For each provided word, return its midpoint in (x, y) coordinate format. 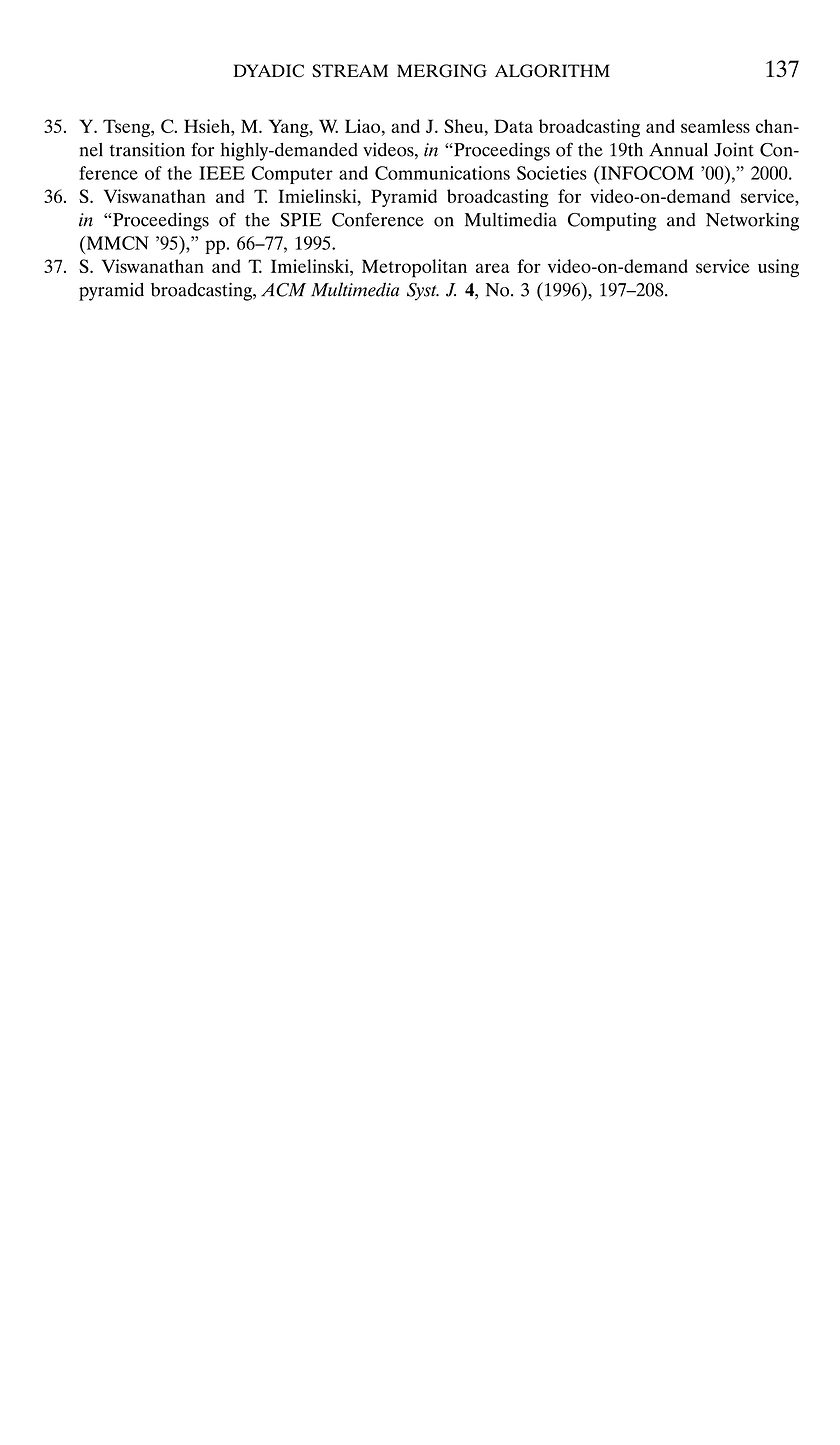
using (778, 268)
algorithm (552, 71)
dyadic (269, 71)
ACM (283, 290)
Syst (423, 292)
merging (442, 71)
